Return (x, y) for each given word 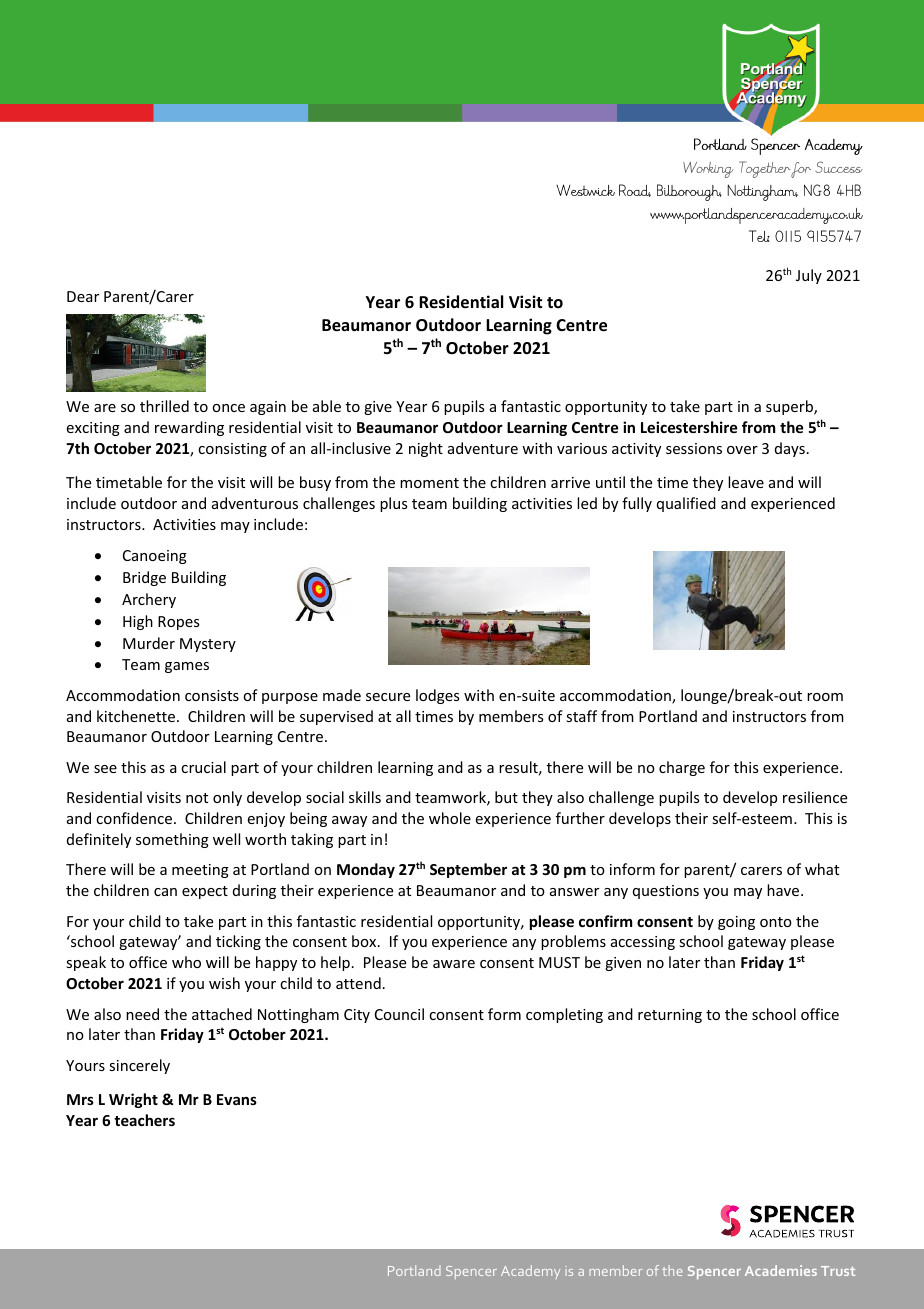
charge (682, 768)
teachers (144, 1120)
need (142, 1014)
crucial (203, 767)
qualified (686, 504)
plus (393, 504)
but (506, 797)
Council (399, 1014)
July (809, 276)
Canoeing (155, 557)
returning (670, 1016)
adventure (483, 448)
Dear (83, 296)
